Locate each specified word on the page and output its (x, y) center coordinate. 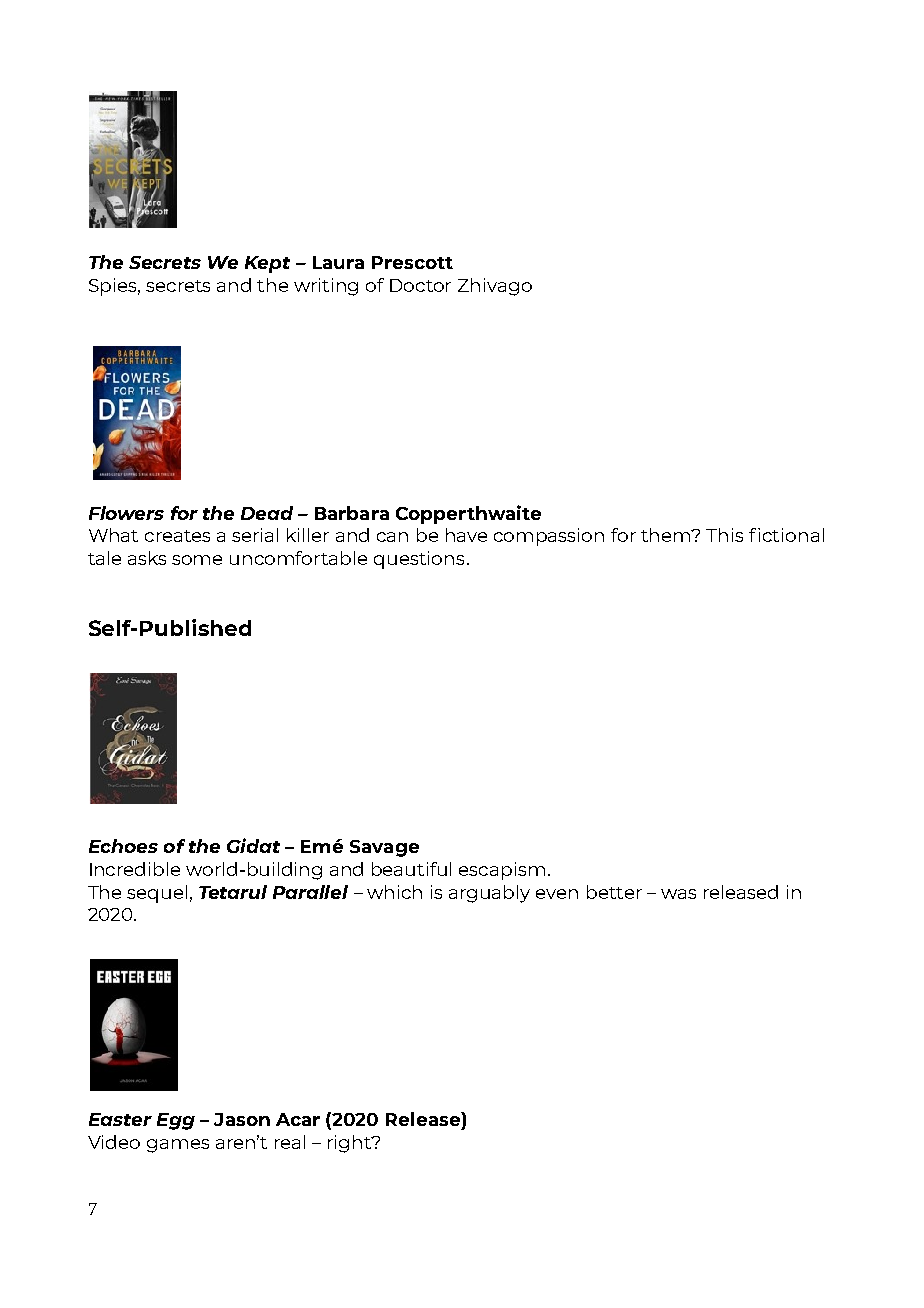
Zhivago (495, 287)
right (351, 1144)
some (197, 560)
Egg (176, 1121)
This (724, 535)
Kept (267, 264)
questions (419, 560)
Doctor (420, 285)
